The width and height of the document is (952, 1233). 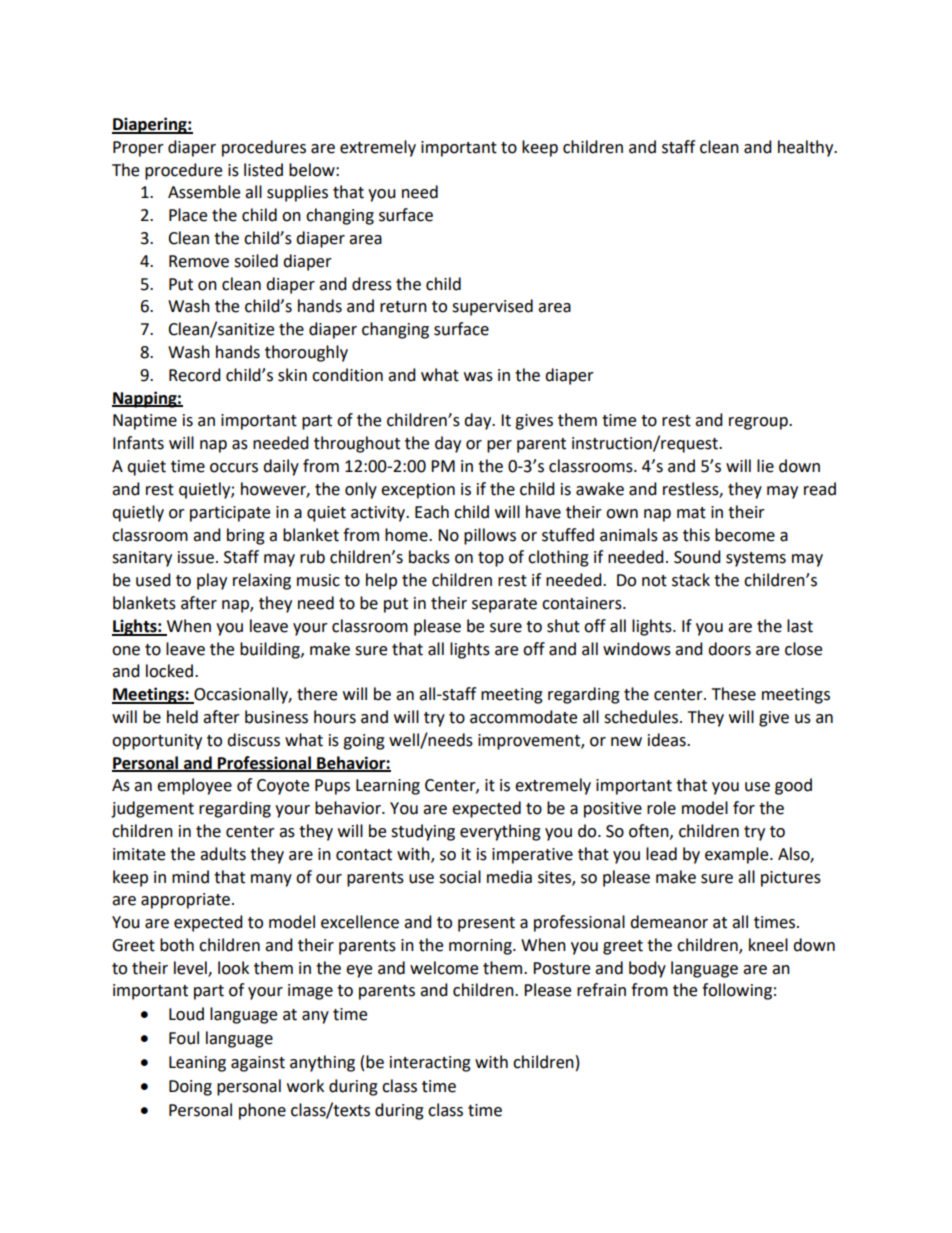 What do you see at coordinates (297, 193) in the document?
I see `supplies` at bounding box center [297, 193].
